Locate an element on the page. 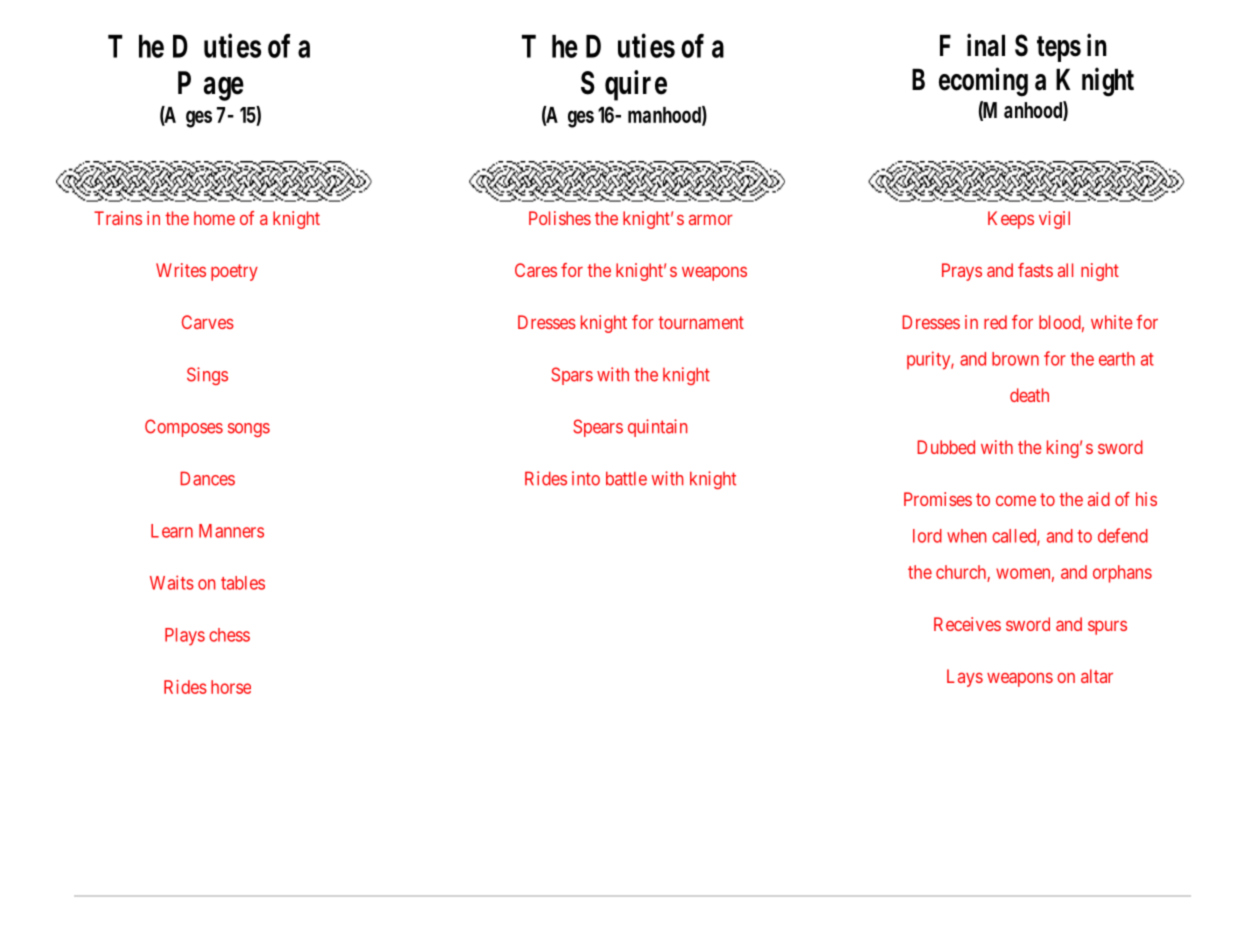 This document has width=1233, height=952. Keeps is located at coordinates (1011, 220).
